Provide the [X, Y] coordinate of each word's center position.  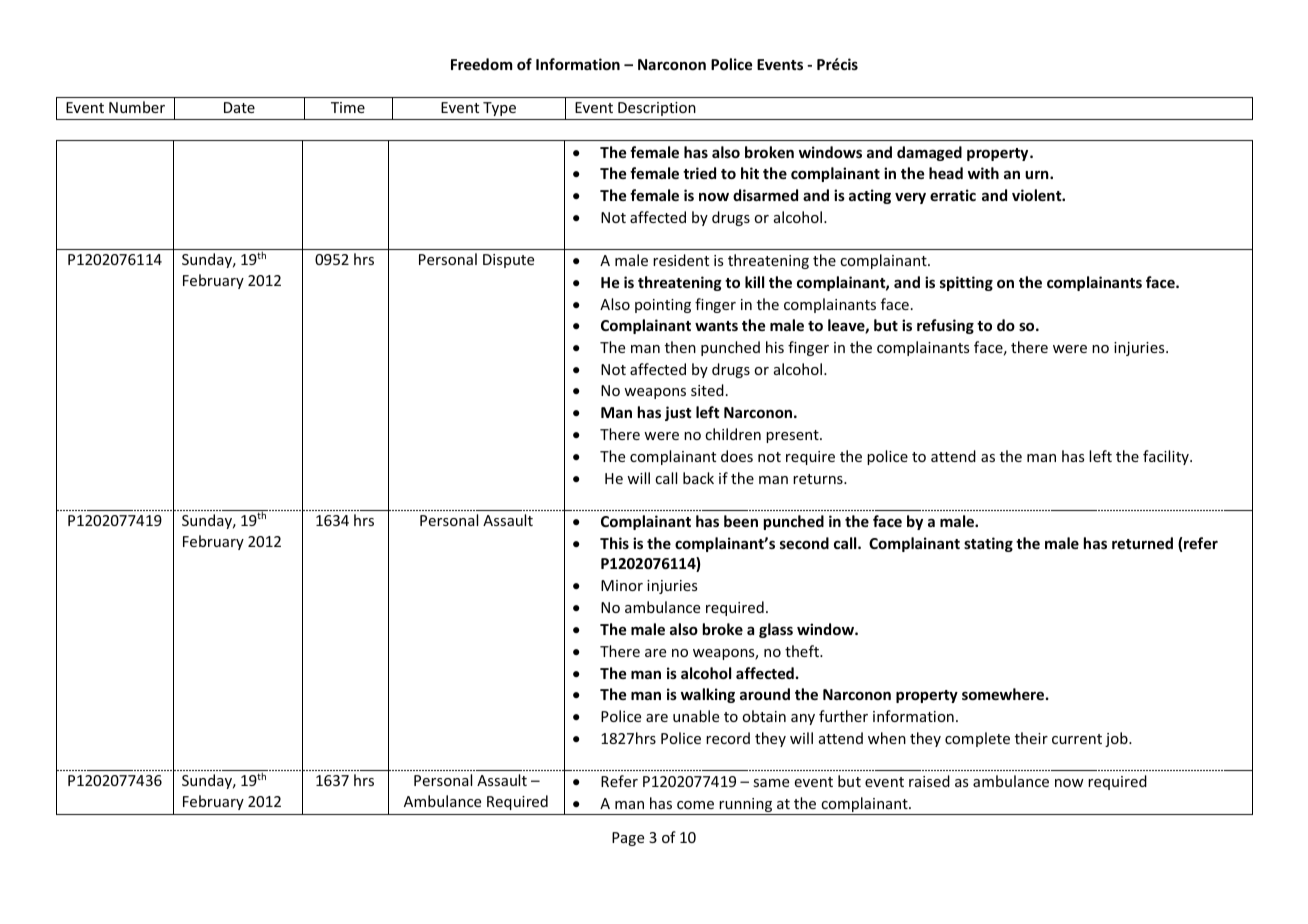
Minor [622, 585]
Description [657, 109]
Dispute [508, 261]
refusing [945, 326]
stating [988, 544]
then [680, 347]
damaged [929, 153]
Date [239, 107]
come [695, 805]
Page [628, 839]
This [614, 543]
